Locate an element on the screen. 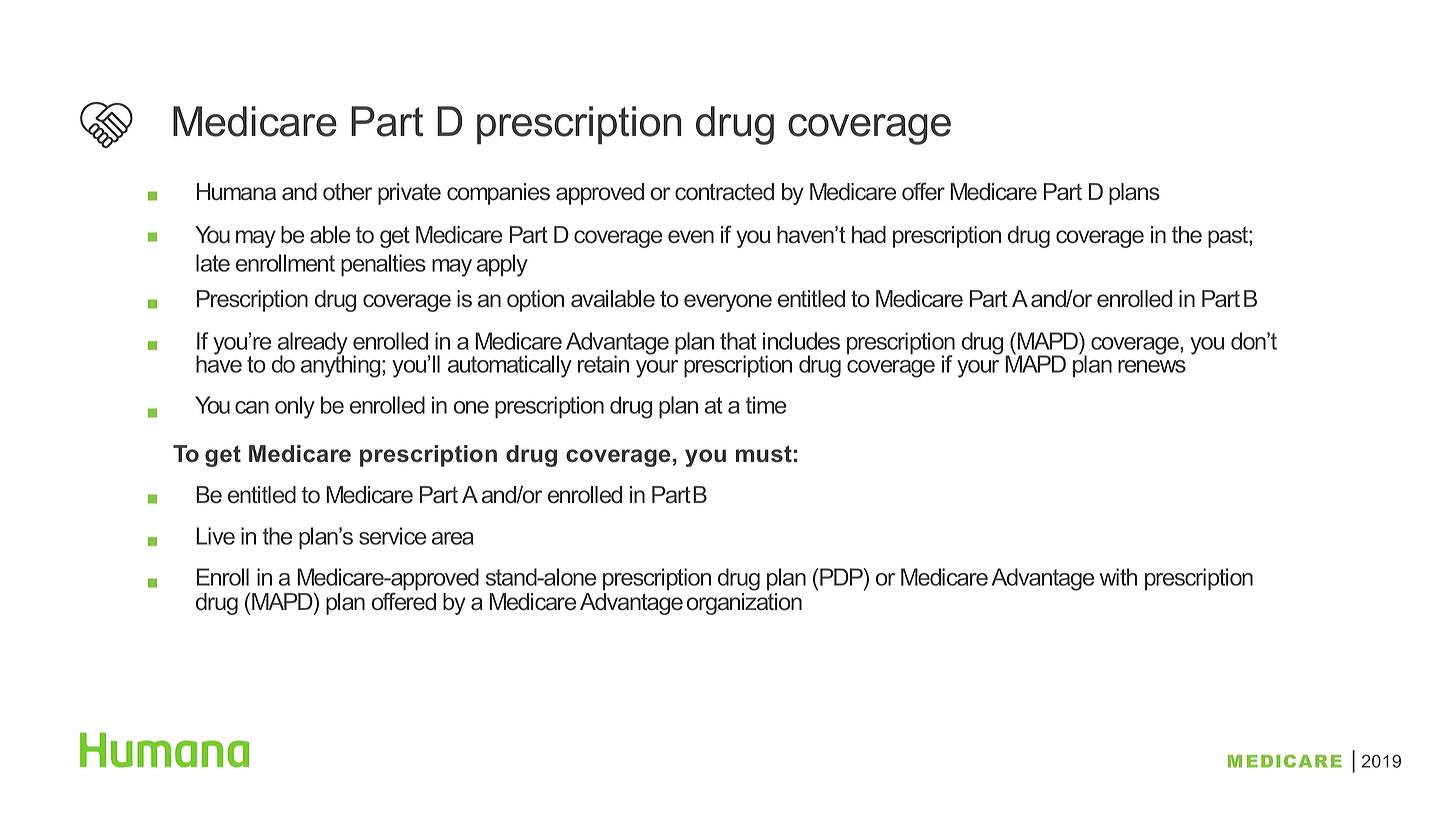 The width and height of the screenshot is (1456, 819). had is located at coordinates (869, 235).
